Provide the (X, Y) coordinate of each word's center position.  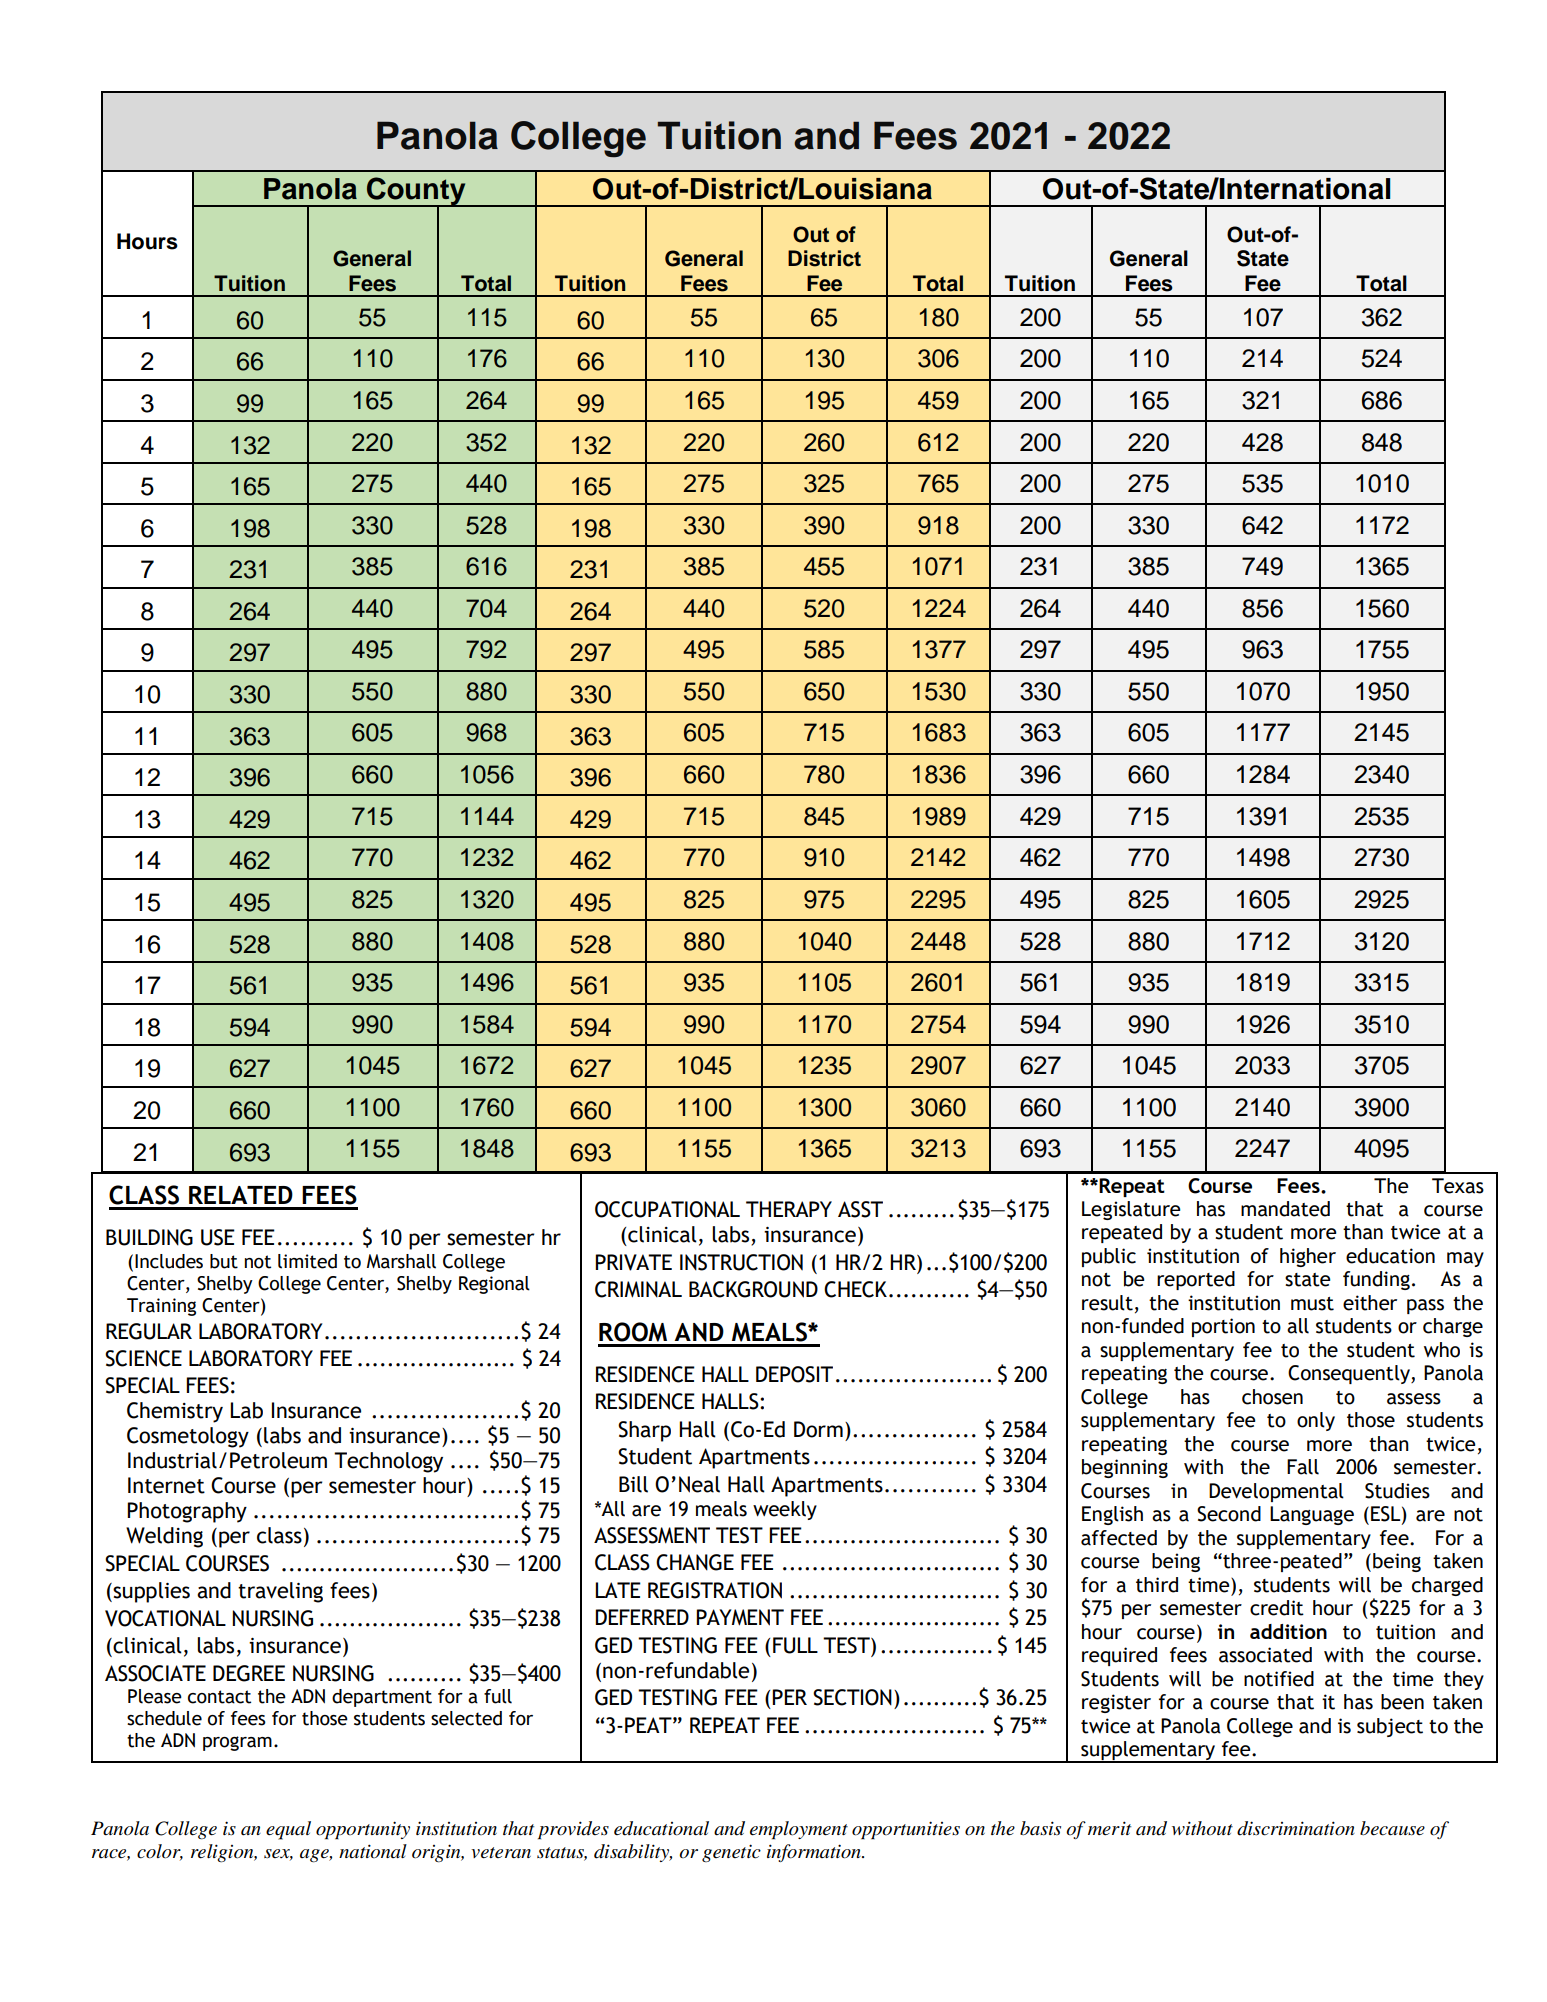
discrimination (1296, 1828)
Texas (1458, 1186)
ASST (860, 1209)
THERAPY (789, 1209)
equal (288, 1830)
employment (799, 1830)
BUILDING (149, 1237)
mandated (1285, 1209)
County (416, 192)
